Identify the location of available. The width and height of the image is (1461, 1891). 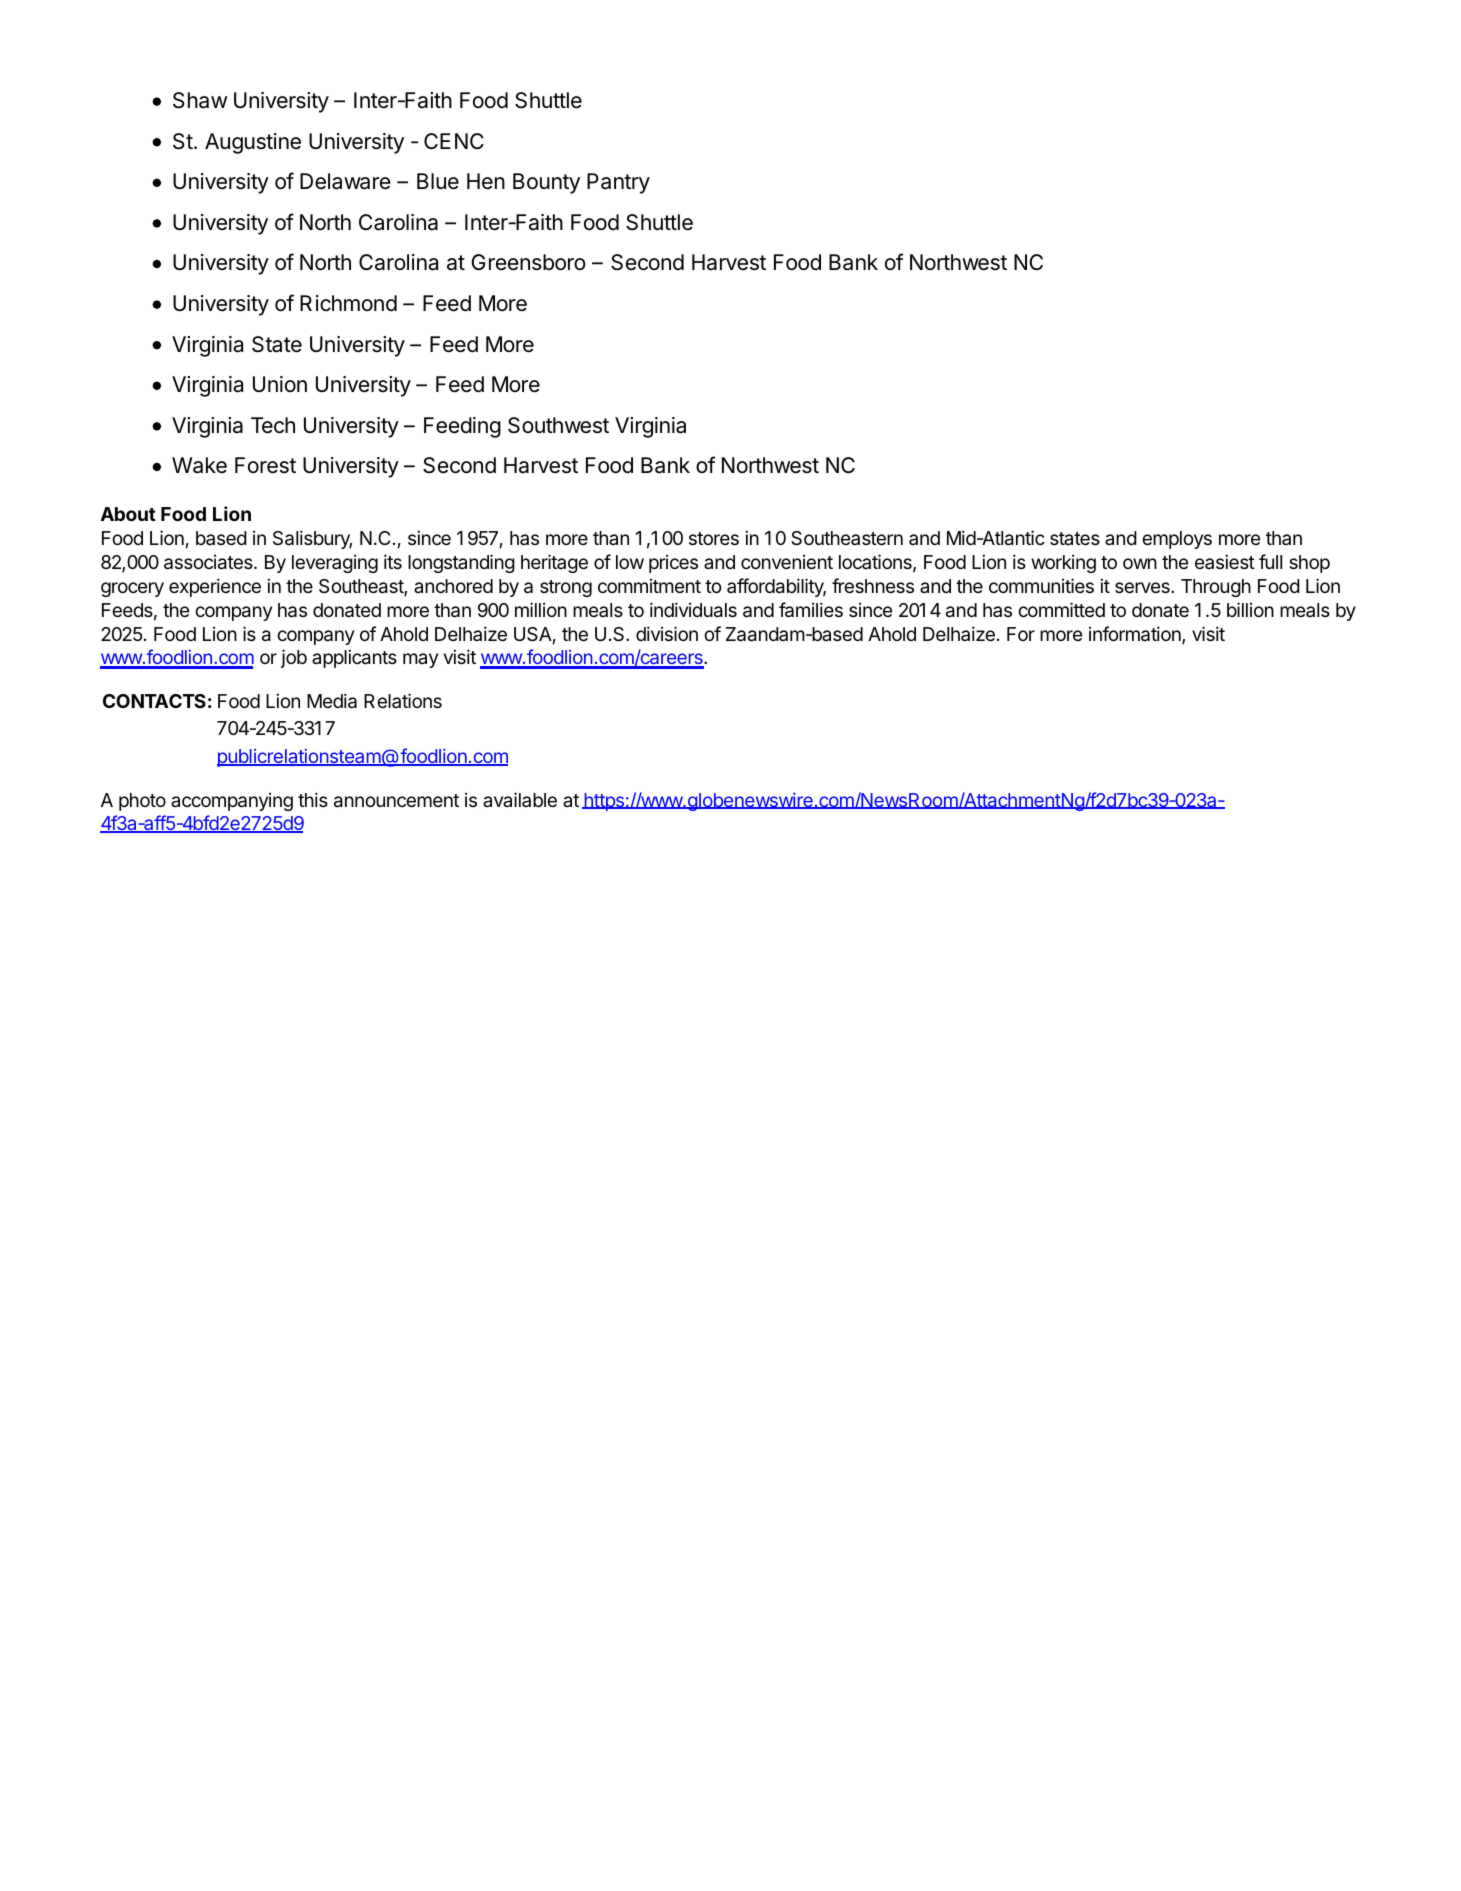
(520, 799).
